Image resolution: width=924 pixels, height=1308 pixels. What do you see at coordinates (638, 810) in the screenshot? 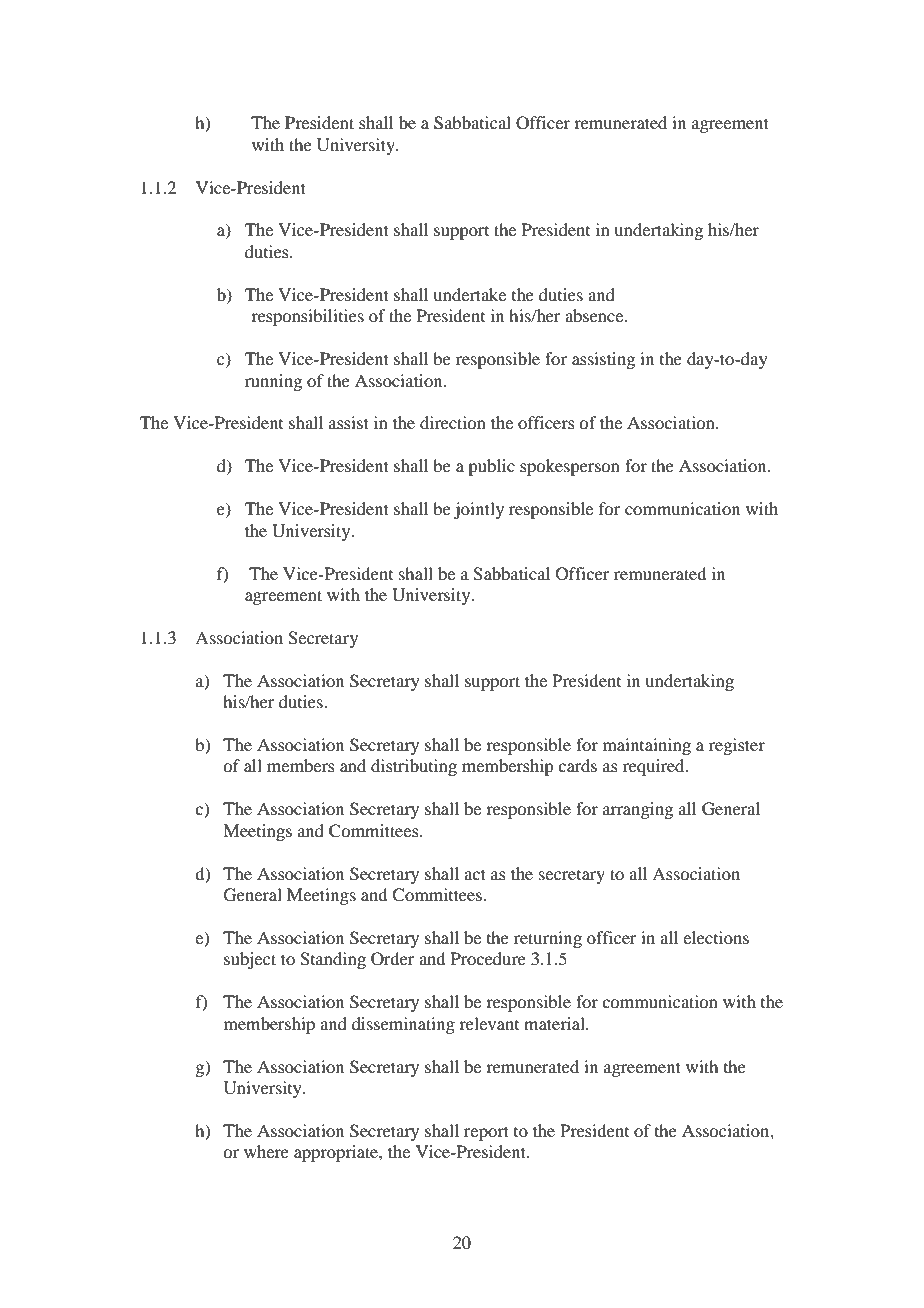
I see `arranging` at bounding box center [638, 810].
